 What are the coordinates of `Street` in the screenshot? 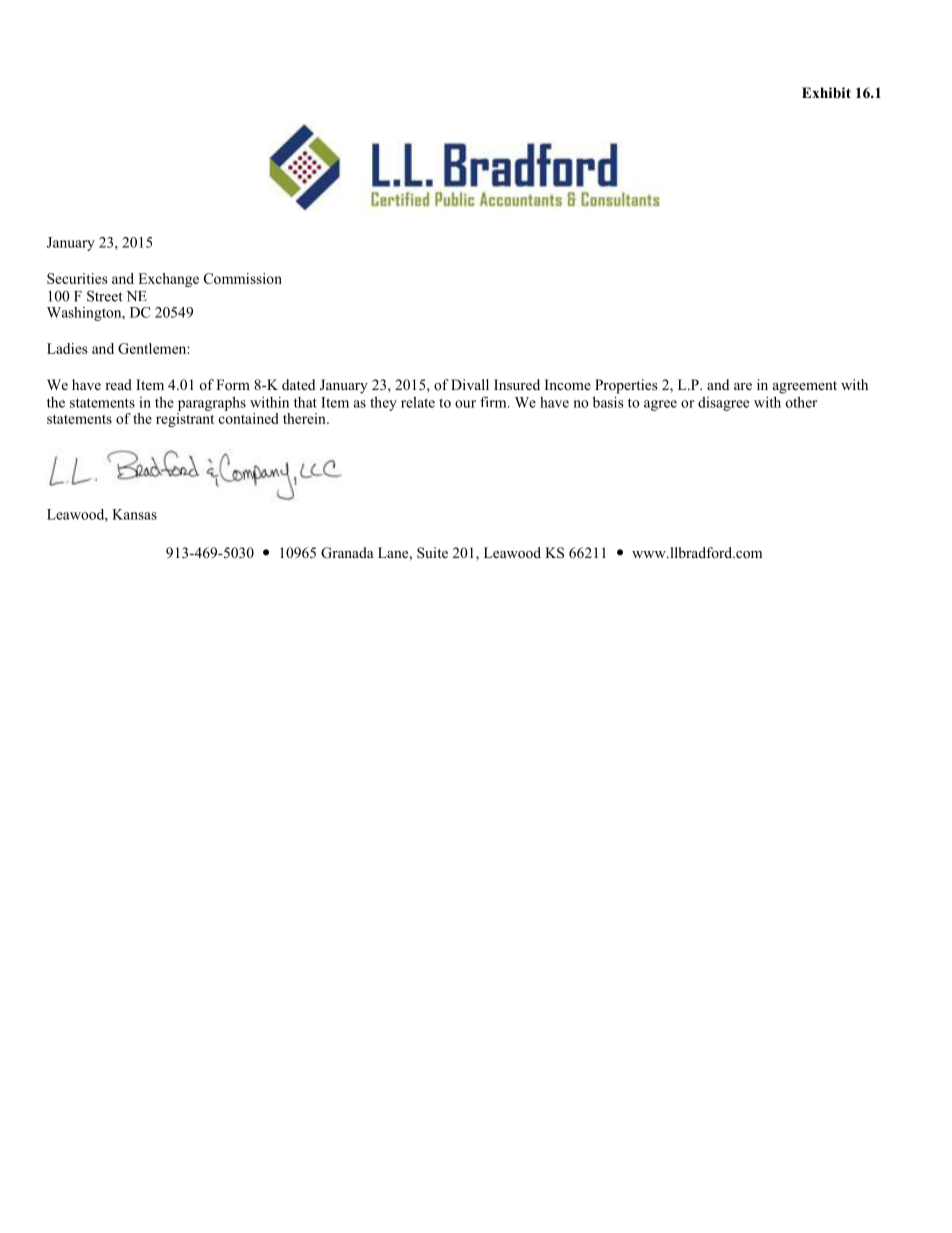 It's located at (105, 296).
